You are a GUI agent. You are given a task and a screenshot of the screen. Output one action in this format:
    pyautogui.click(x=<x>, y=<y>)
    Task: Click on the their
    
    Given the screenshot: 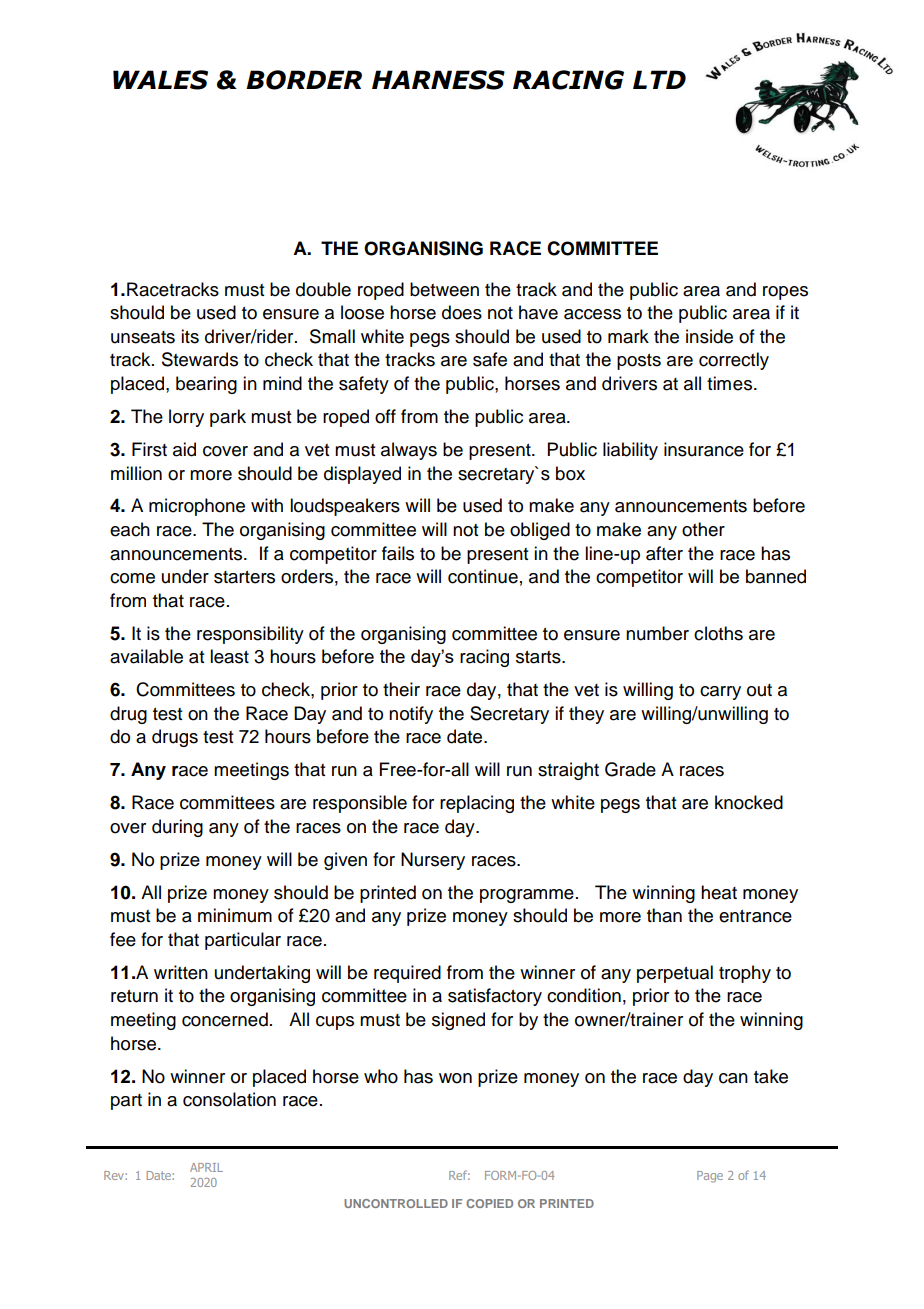 What is the action you would take?
    pyautogui.click(x=401, y=689)
